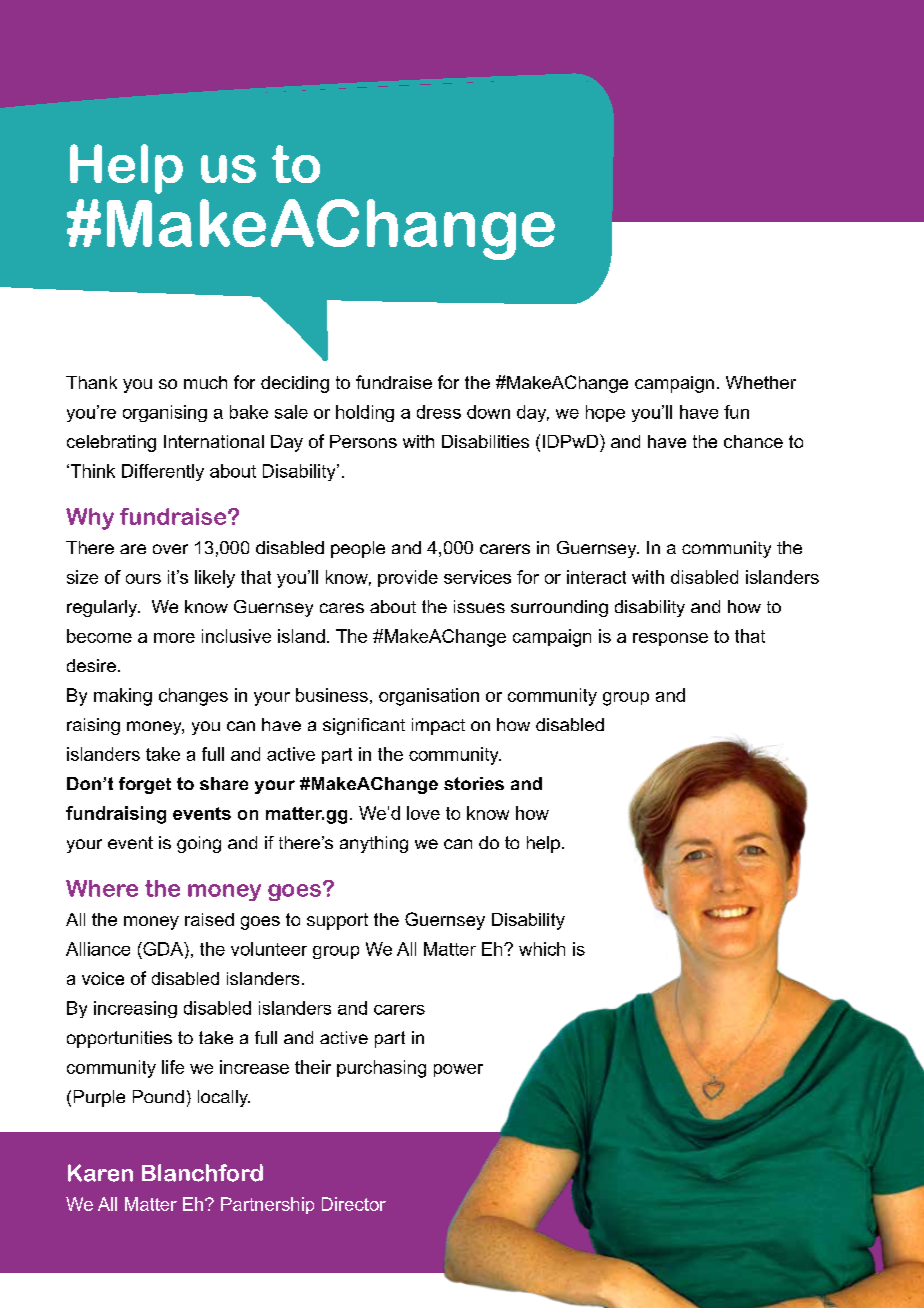 The width and height of the page is (924, 1308). Describe the element at coordinates (100, 1173) in the page. I see `Karen` at that location.
